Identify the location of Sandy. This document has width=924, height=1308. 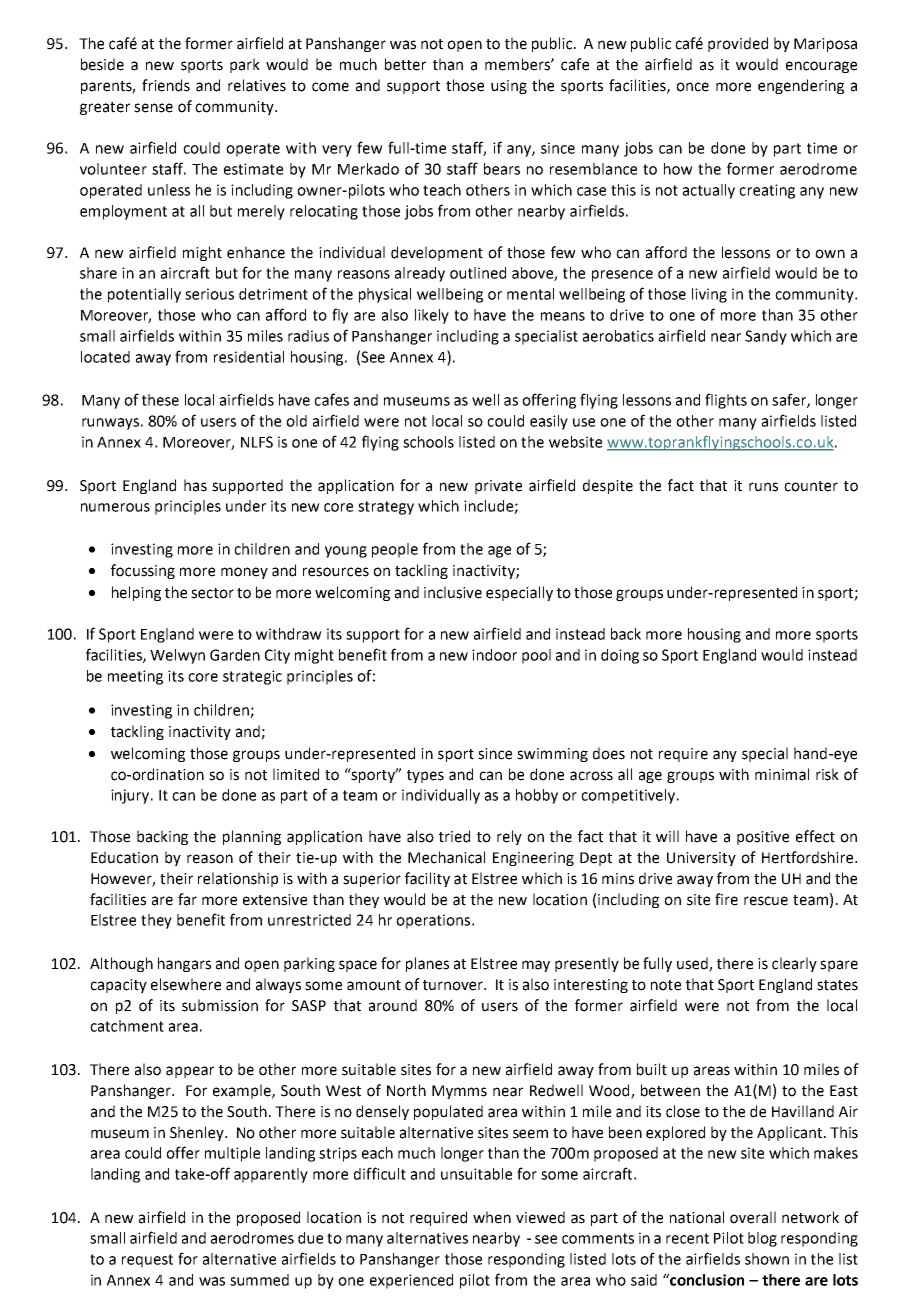
(766, 337).
